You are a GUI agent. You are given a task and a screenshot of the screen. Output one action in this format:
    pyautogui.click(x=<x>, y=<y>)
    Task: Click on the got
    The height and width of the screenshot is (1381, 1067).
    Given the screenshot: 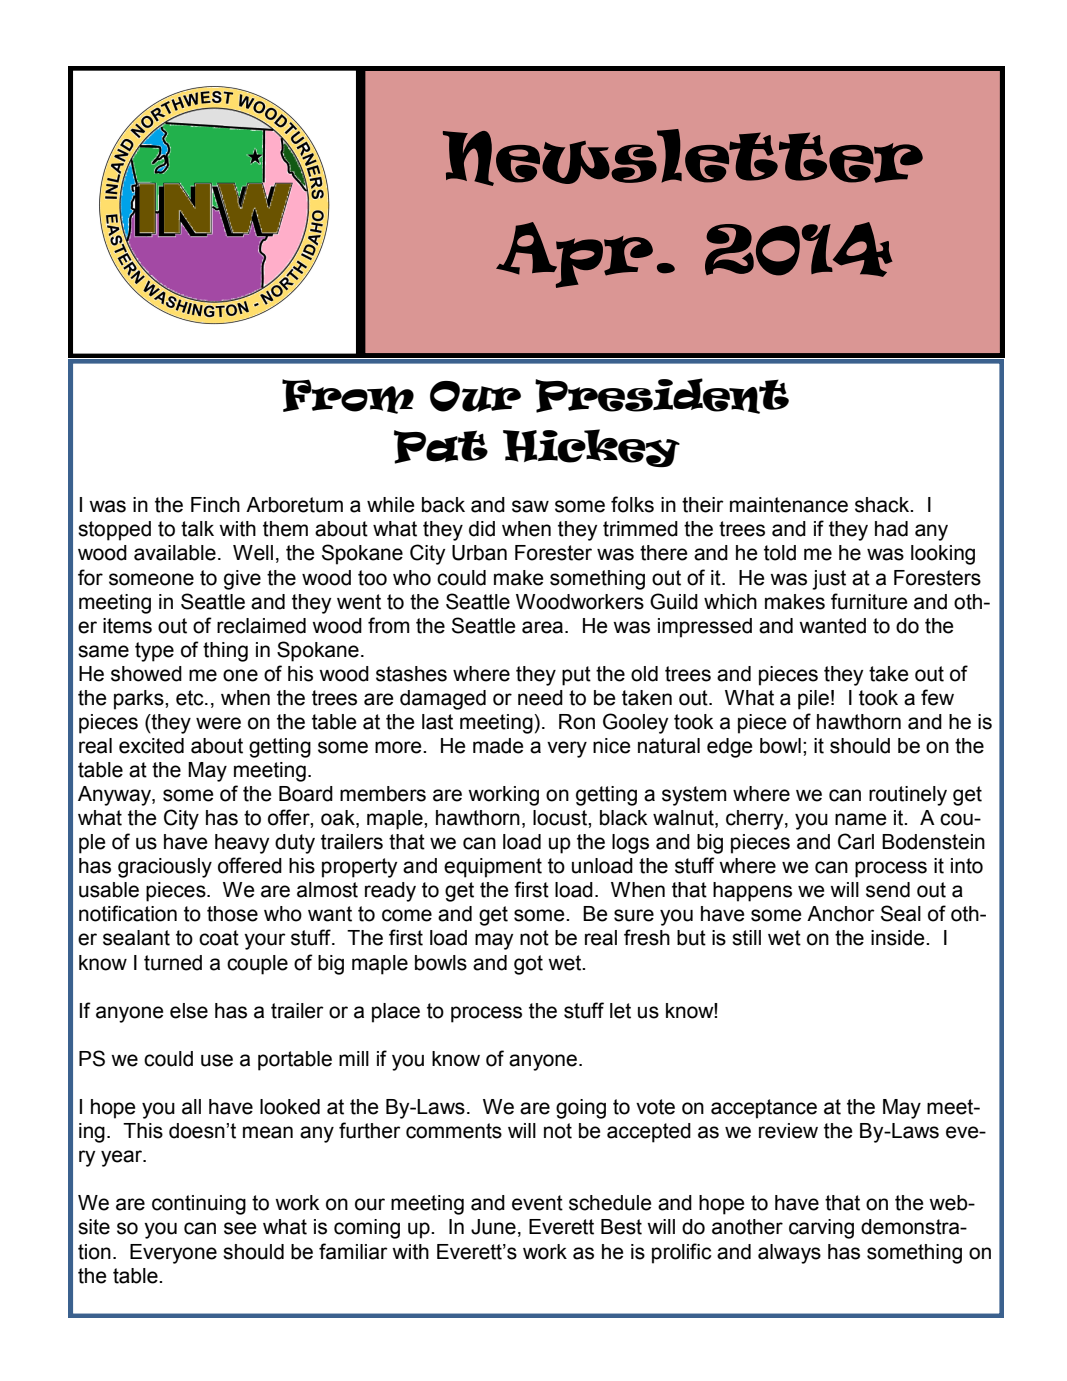 What is the action you would take?
    pyautogui.click(x=528, y=965)
